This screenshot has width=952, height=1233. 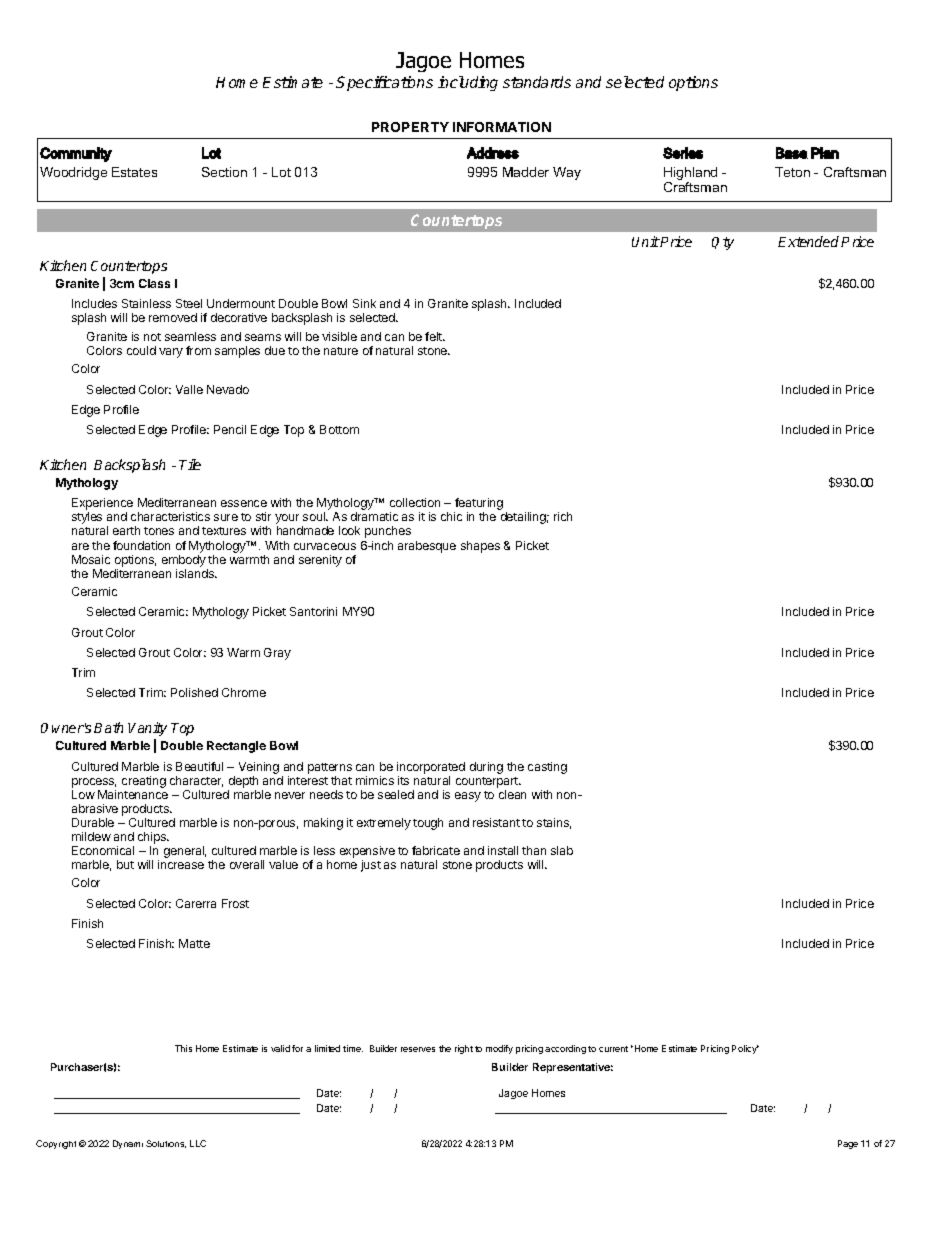 What do you see at coordinates (502, 127) in the screenshot?
I see `INFORMATION` at bounding box center [502, 127].
